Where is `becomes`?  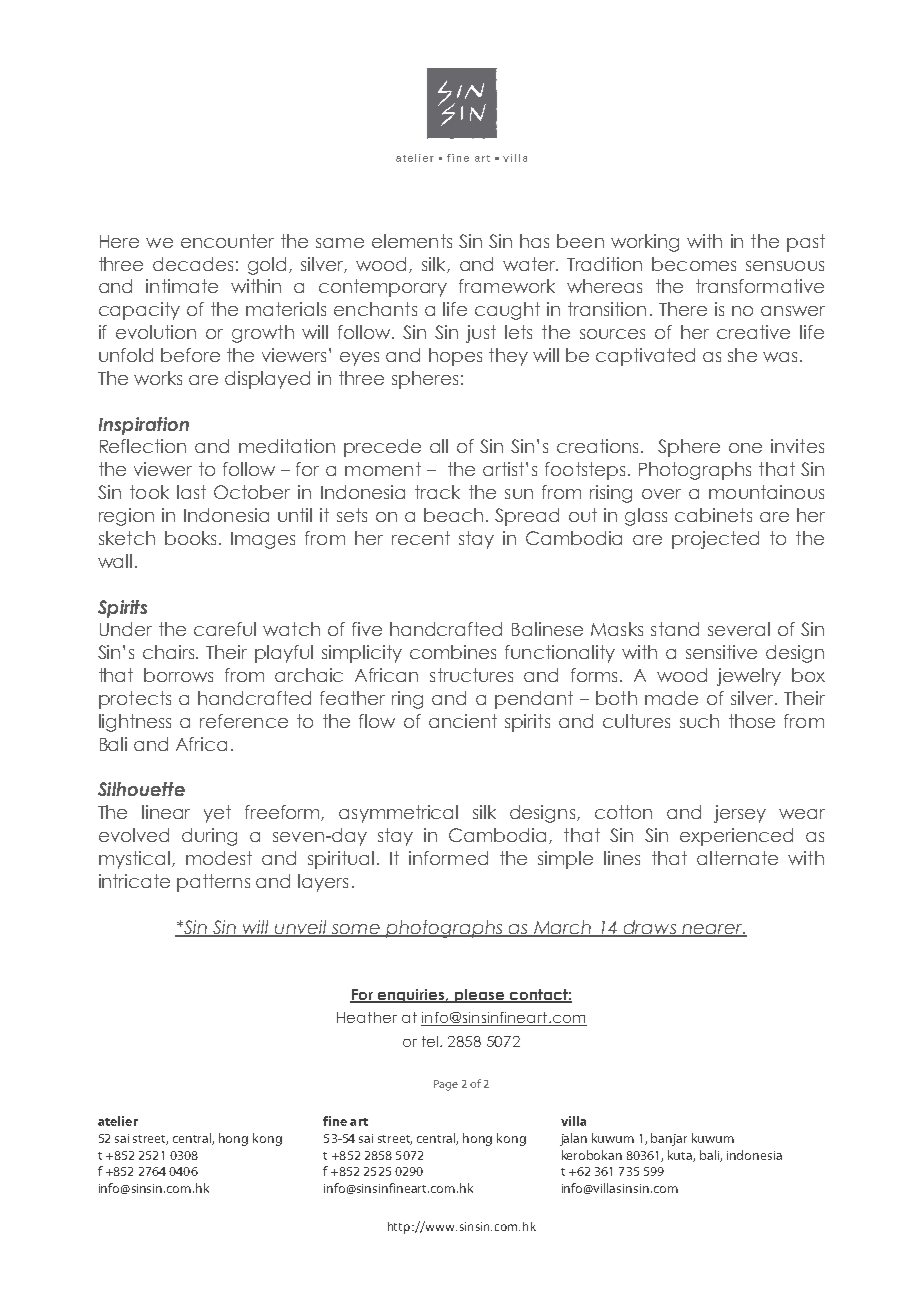
becomes is located at coordinates (694, 264).
